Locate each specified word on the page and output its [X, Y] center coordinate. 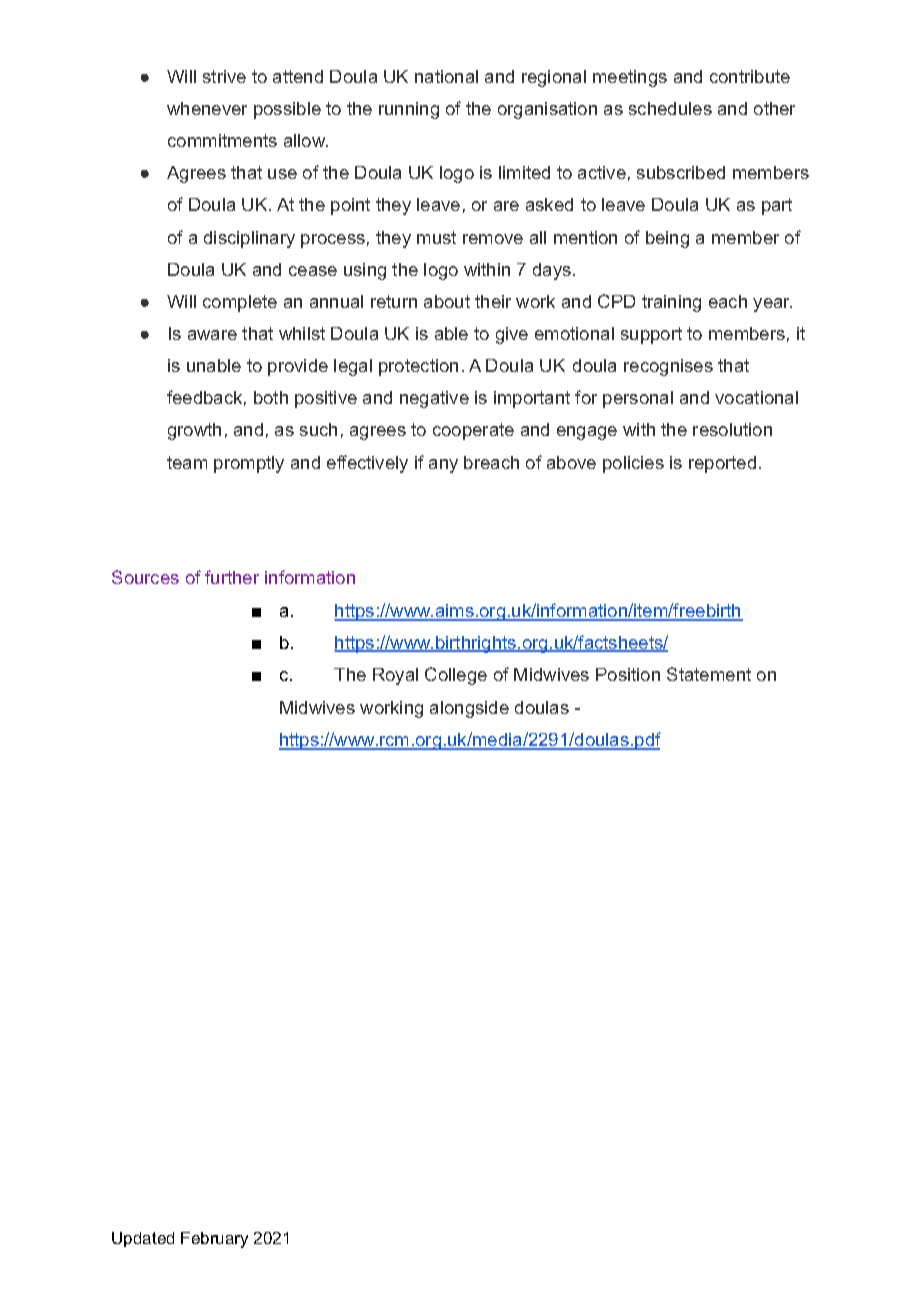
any [443, 466]
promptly [249, 464]
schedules [670, 108]
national [446, 76]
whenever [207, 108]
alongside [469, 709]
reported [722, 464]
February [214, 1240]
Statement [709, 674]
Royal [395, 676]
